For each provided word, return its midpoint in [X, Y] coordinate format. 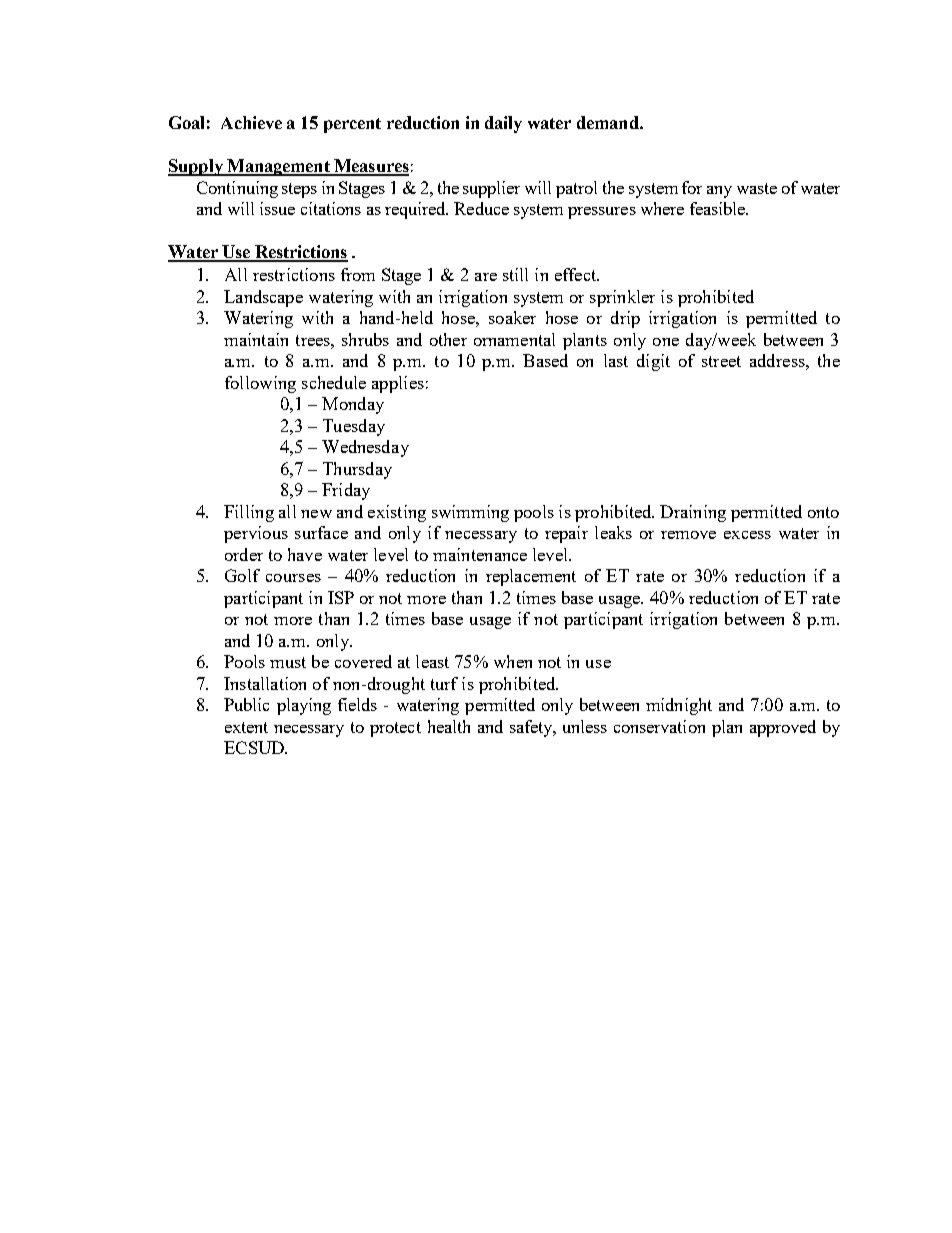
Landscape [263, 298]
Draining [693, 513]
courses [293, 578]
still [515, 274]
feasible [718, 208]
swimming [470, 513]
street [721, 361]
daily [503, 124]
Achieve [251, 122]
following [260, 384]
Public [246, 704]
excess [747, 535]
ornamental [514, 339]
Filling [249, 513]
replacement [531, 577]
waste [757, 188]
